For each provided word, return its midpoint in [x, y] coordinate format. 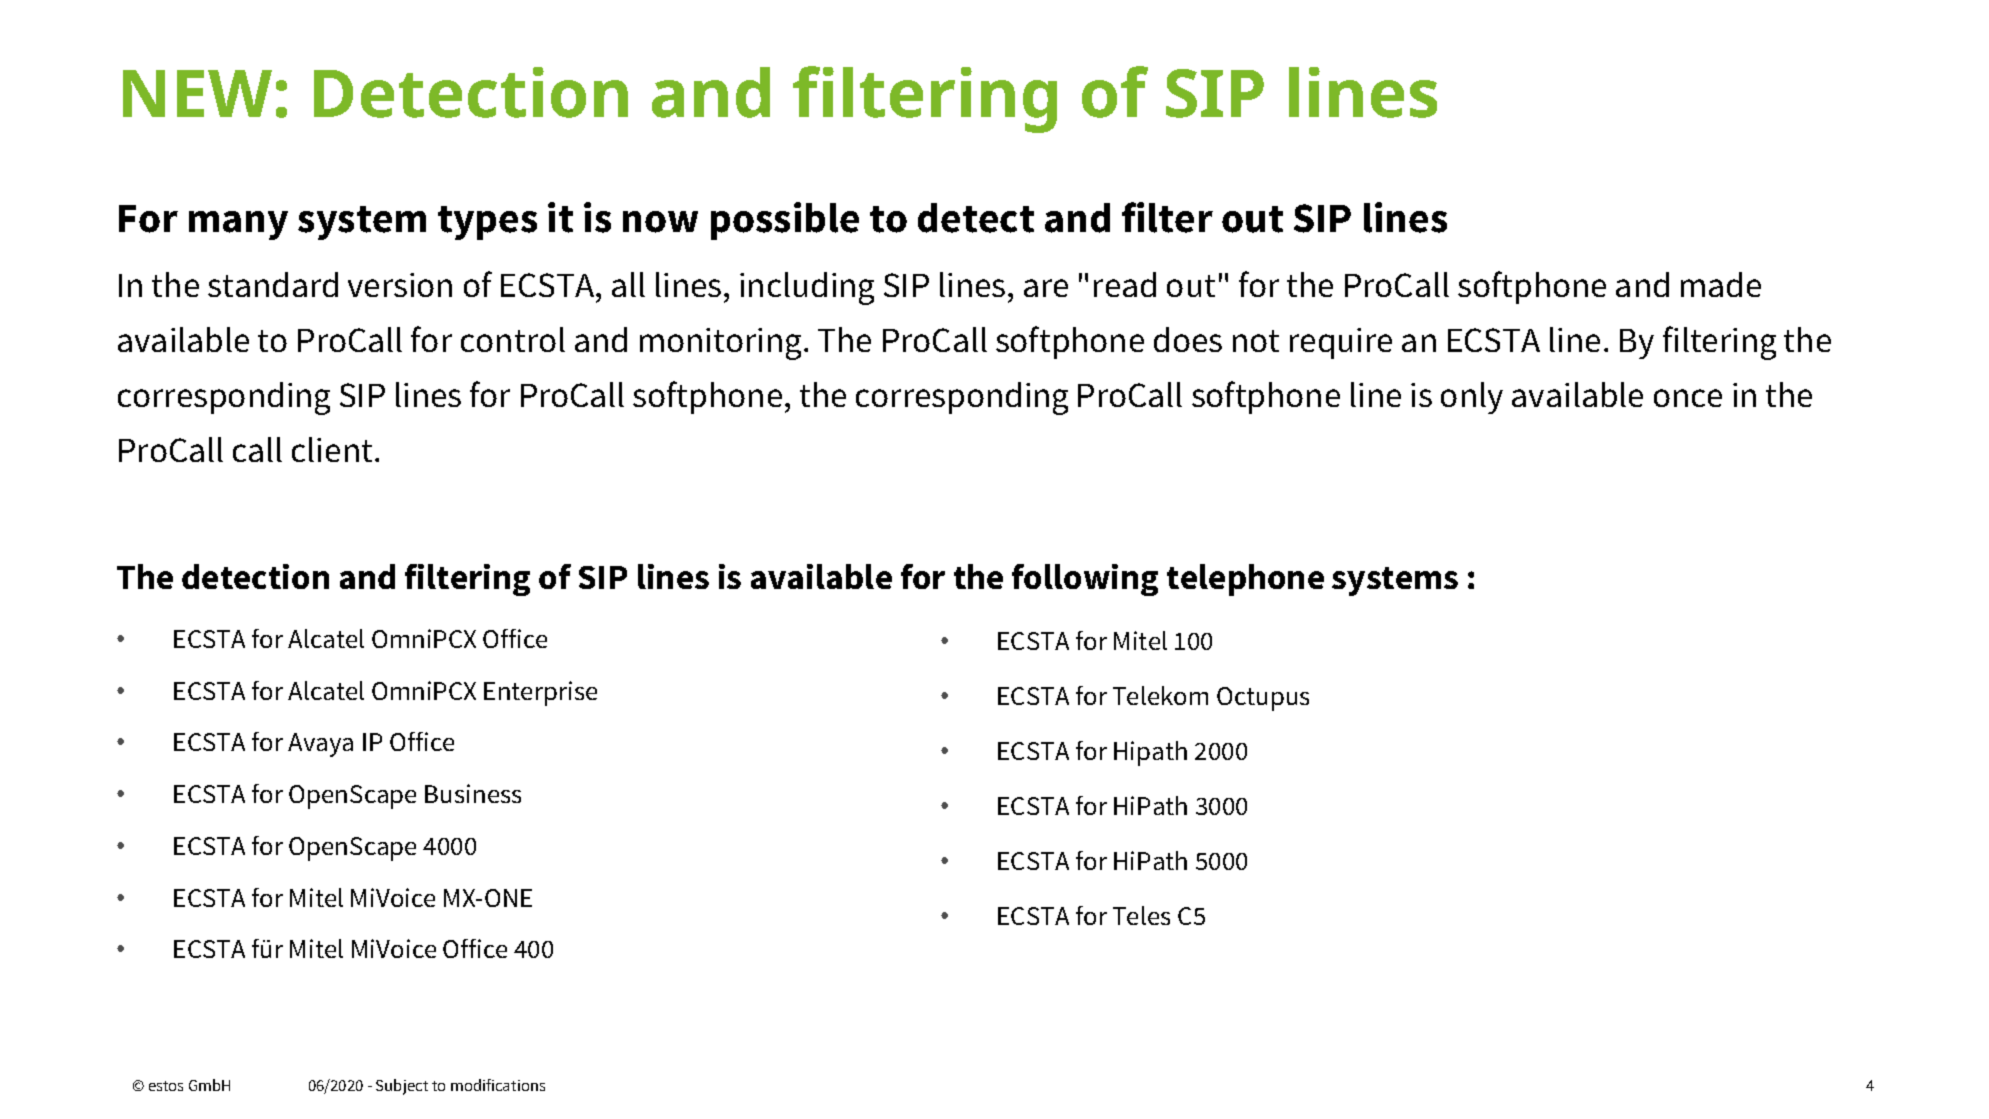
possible [785, 221]
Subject [402, 1087]
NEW [197, 93]
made [1721, 284]
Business [473, 793]
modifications [498, 1085]
